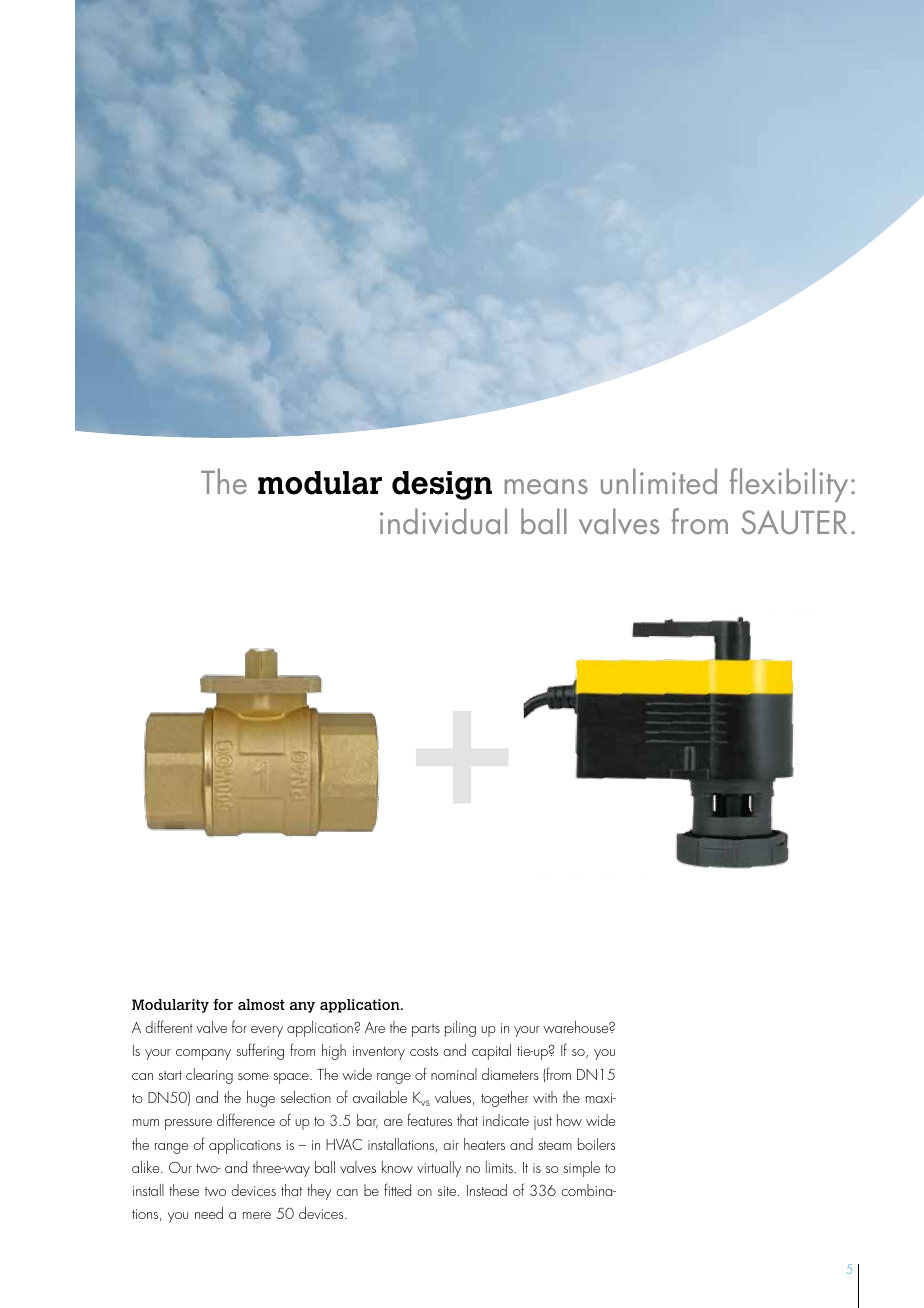  Describe the element at coordinates (443, 521) in the screenshot. I see `individual` at that location.
